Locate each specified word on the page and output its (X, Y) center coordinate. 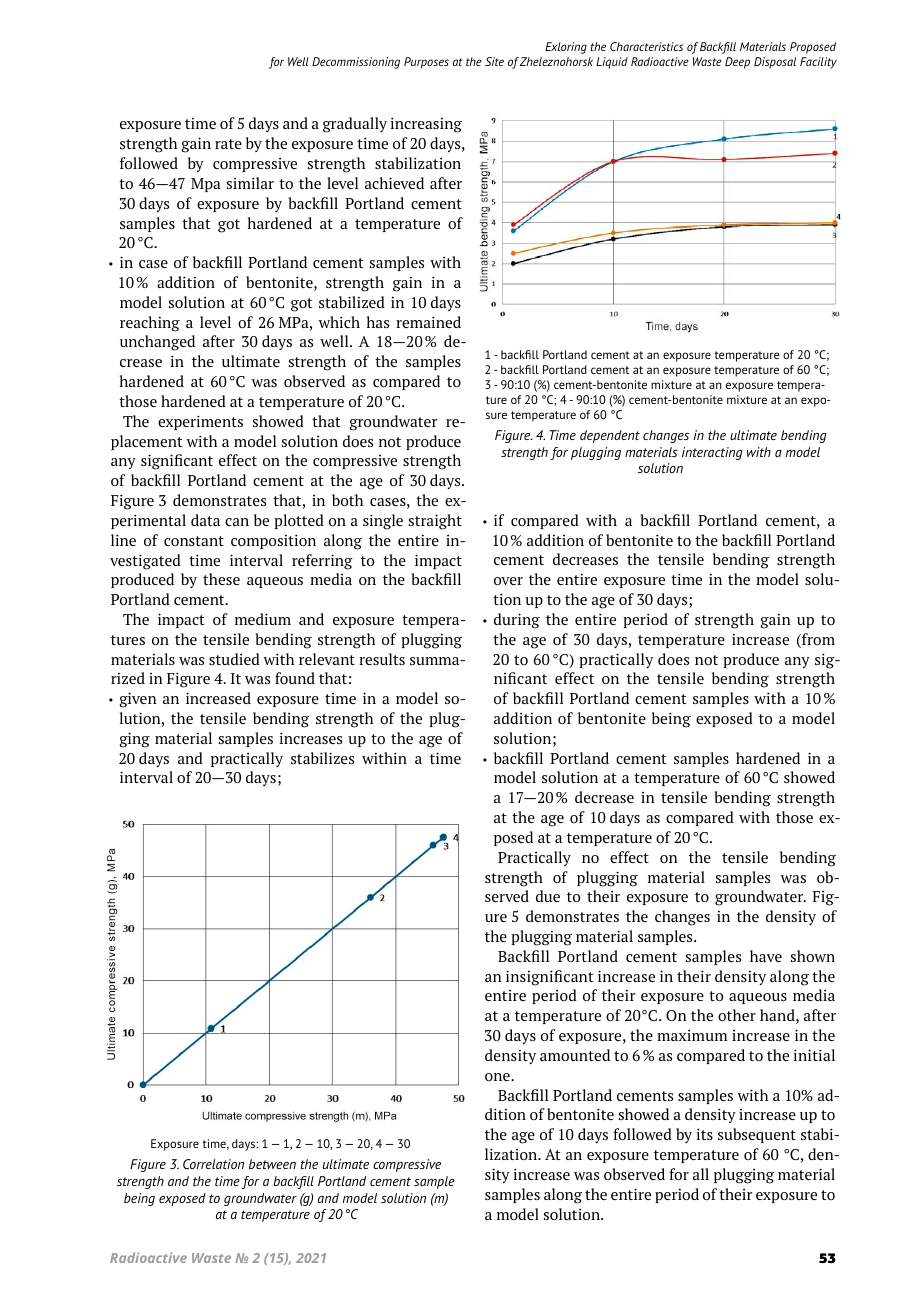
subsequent (757, 1135)
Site (494, 61)
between (272, 1164)
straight (435, 522)
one (498, 1077)
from (817, 640)
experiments (200, 422)
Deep (737, 63)
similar (250, 183)
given (138, 700)
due (548, 896)
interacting (712, 453)
